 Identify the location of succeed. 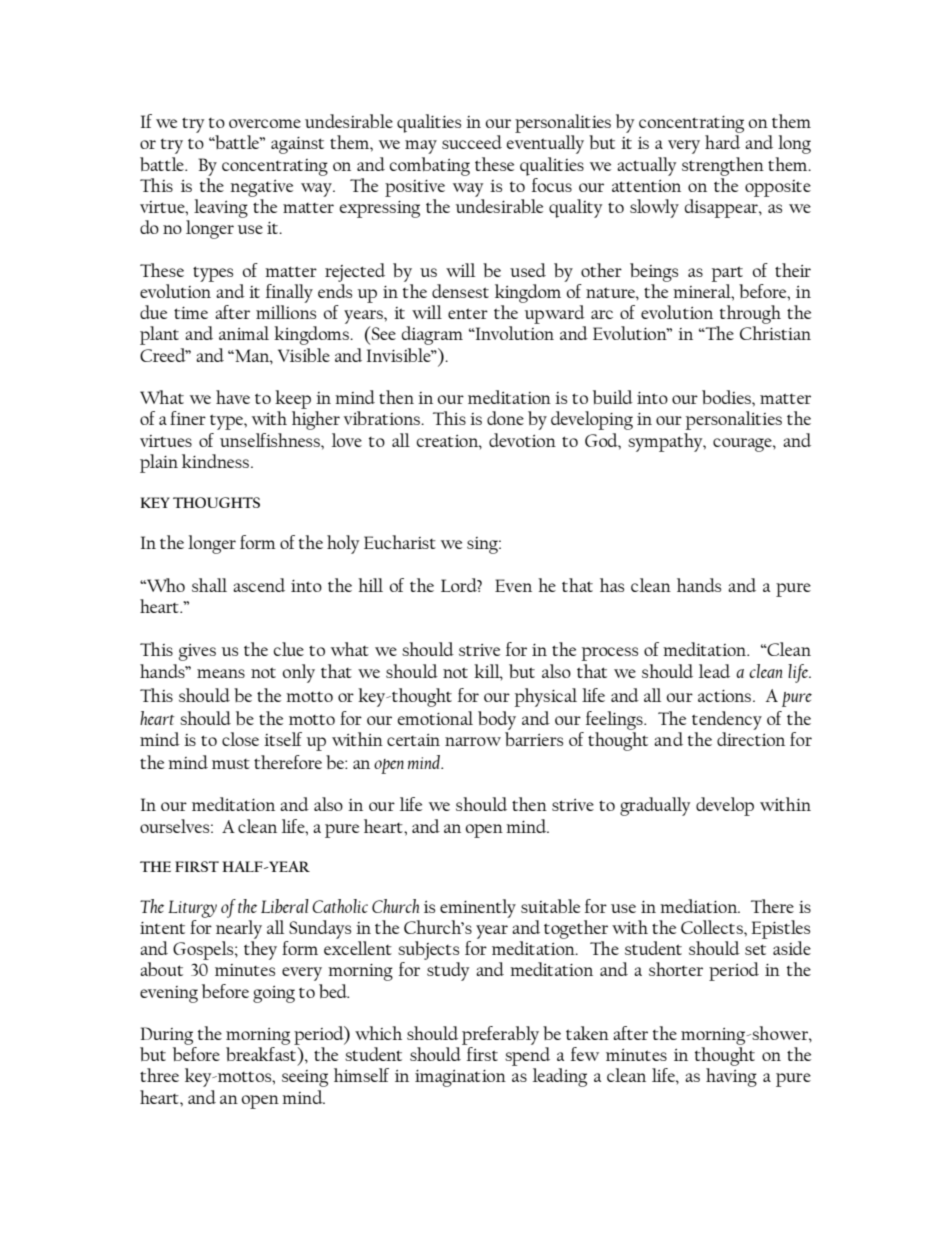
(472, 142).
